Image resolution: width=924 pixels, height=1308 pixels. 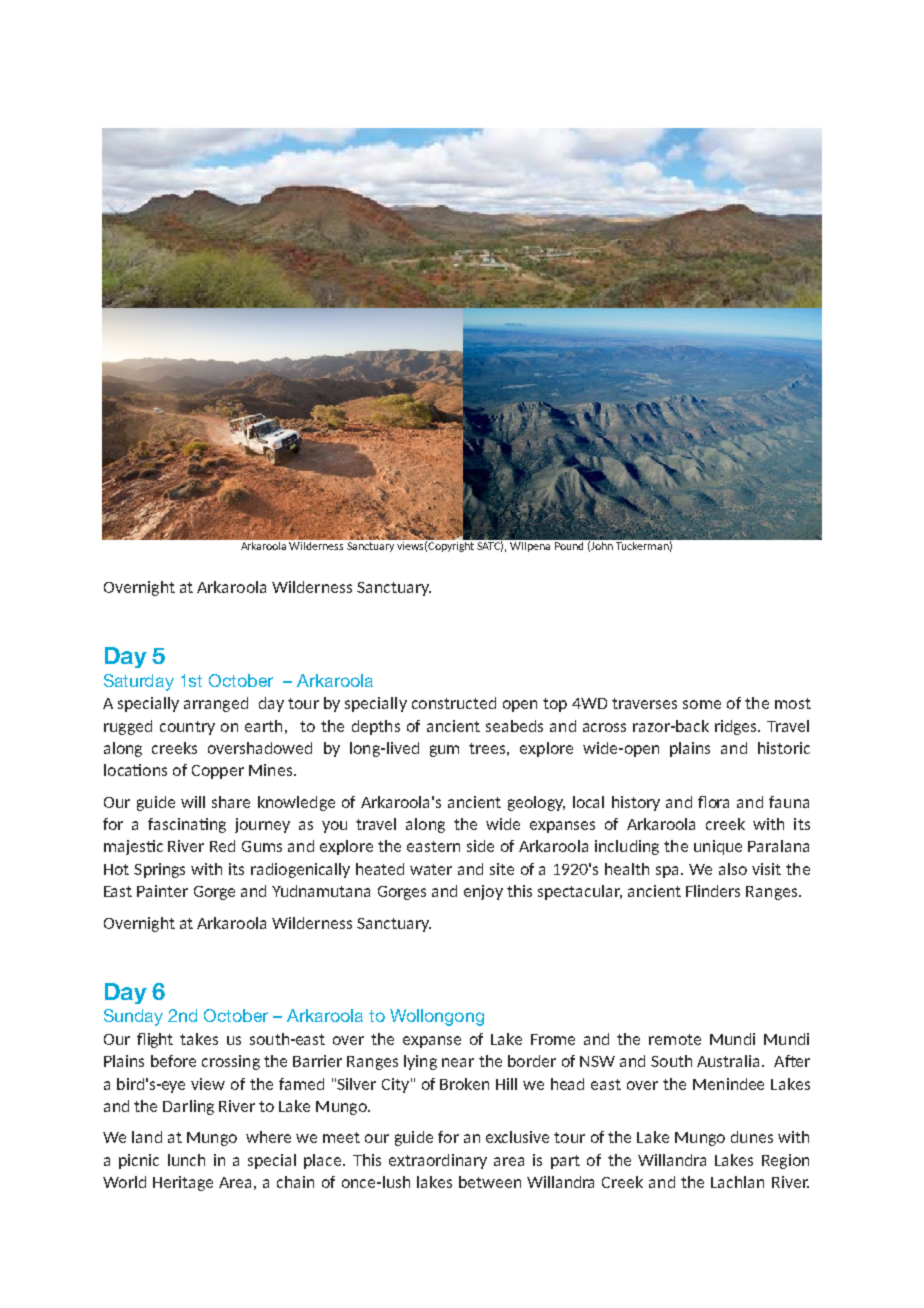 I want to click on near, so click(x=458, y=1062).
